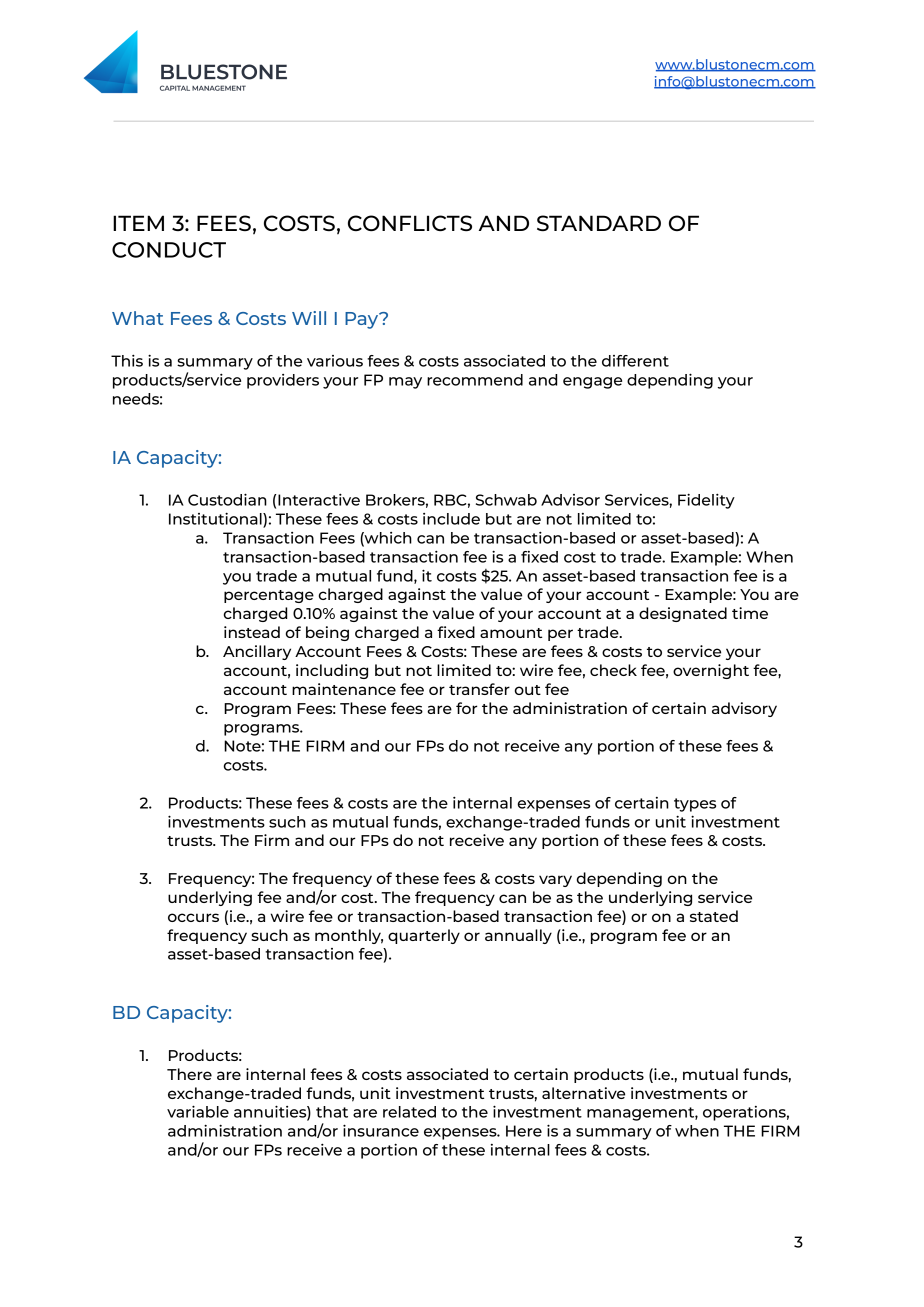 The image size is (924, 1307). What do you see at coordinates (599, 223) in the screenshot?
I see `STANDARD` at bounding box center [599, 223].
